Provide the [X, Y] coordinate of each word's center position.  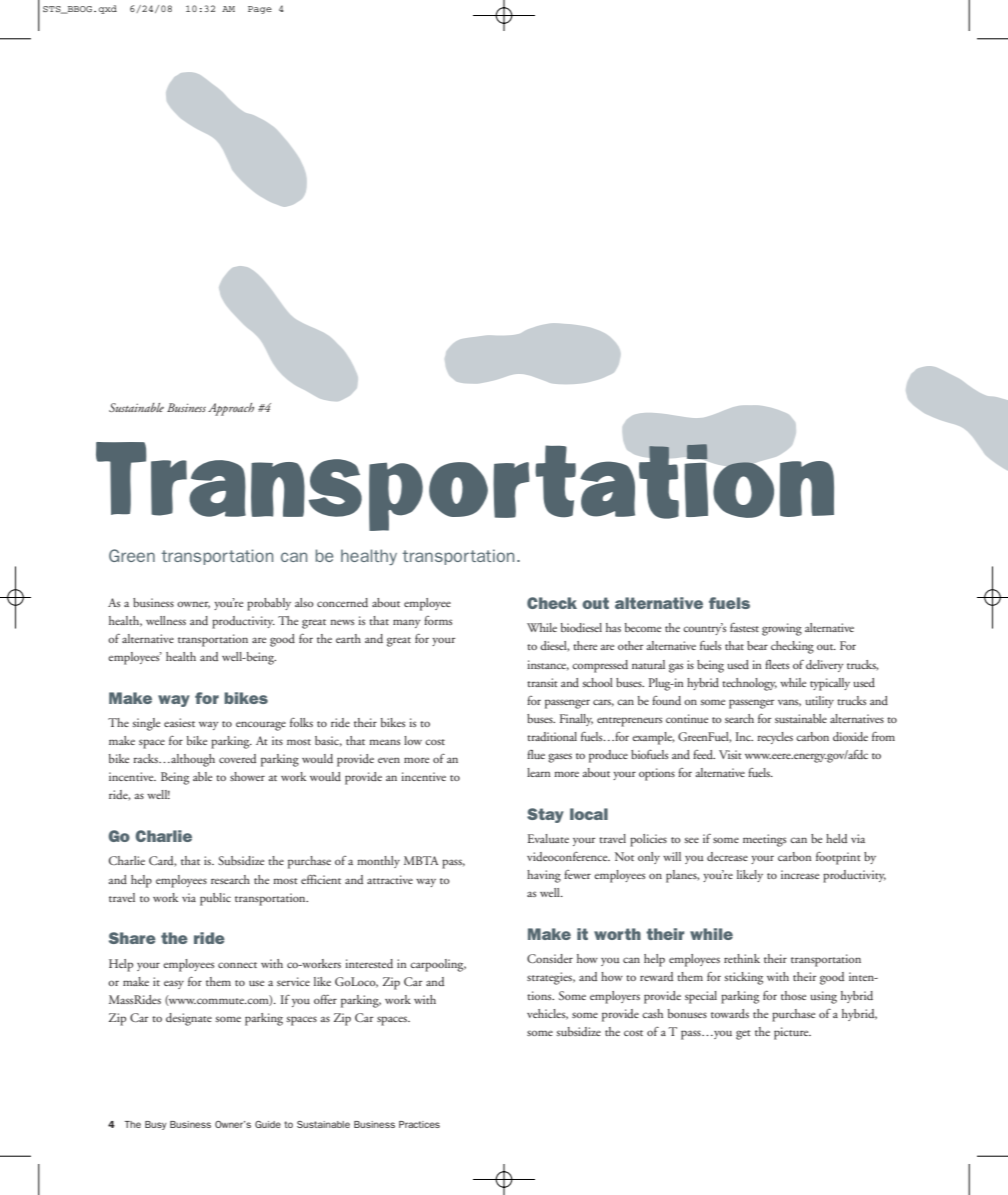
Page [260, 10]
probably [269, 604]
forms [438, 620]
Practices [419, 1124]
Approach [231, 409]
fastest [744, 627]
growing [782, 629]
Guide [268, 1124]
